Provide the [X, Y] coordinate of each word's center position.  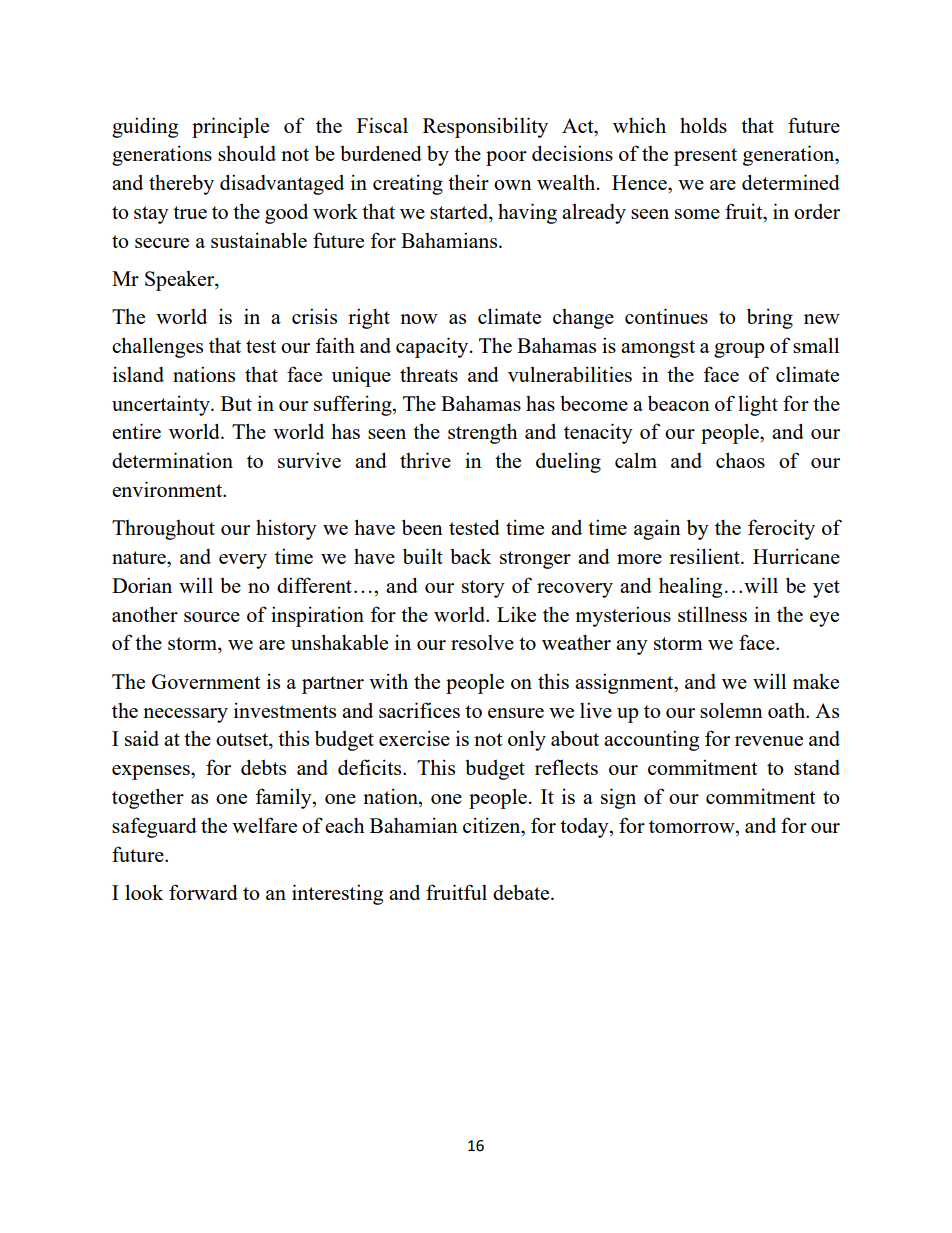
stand [817, 767]
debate [522, 892]
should [247, 153]
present [705, 157]
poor [506, 158]
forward [203, 892]
